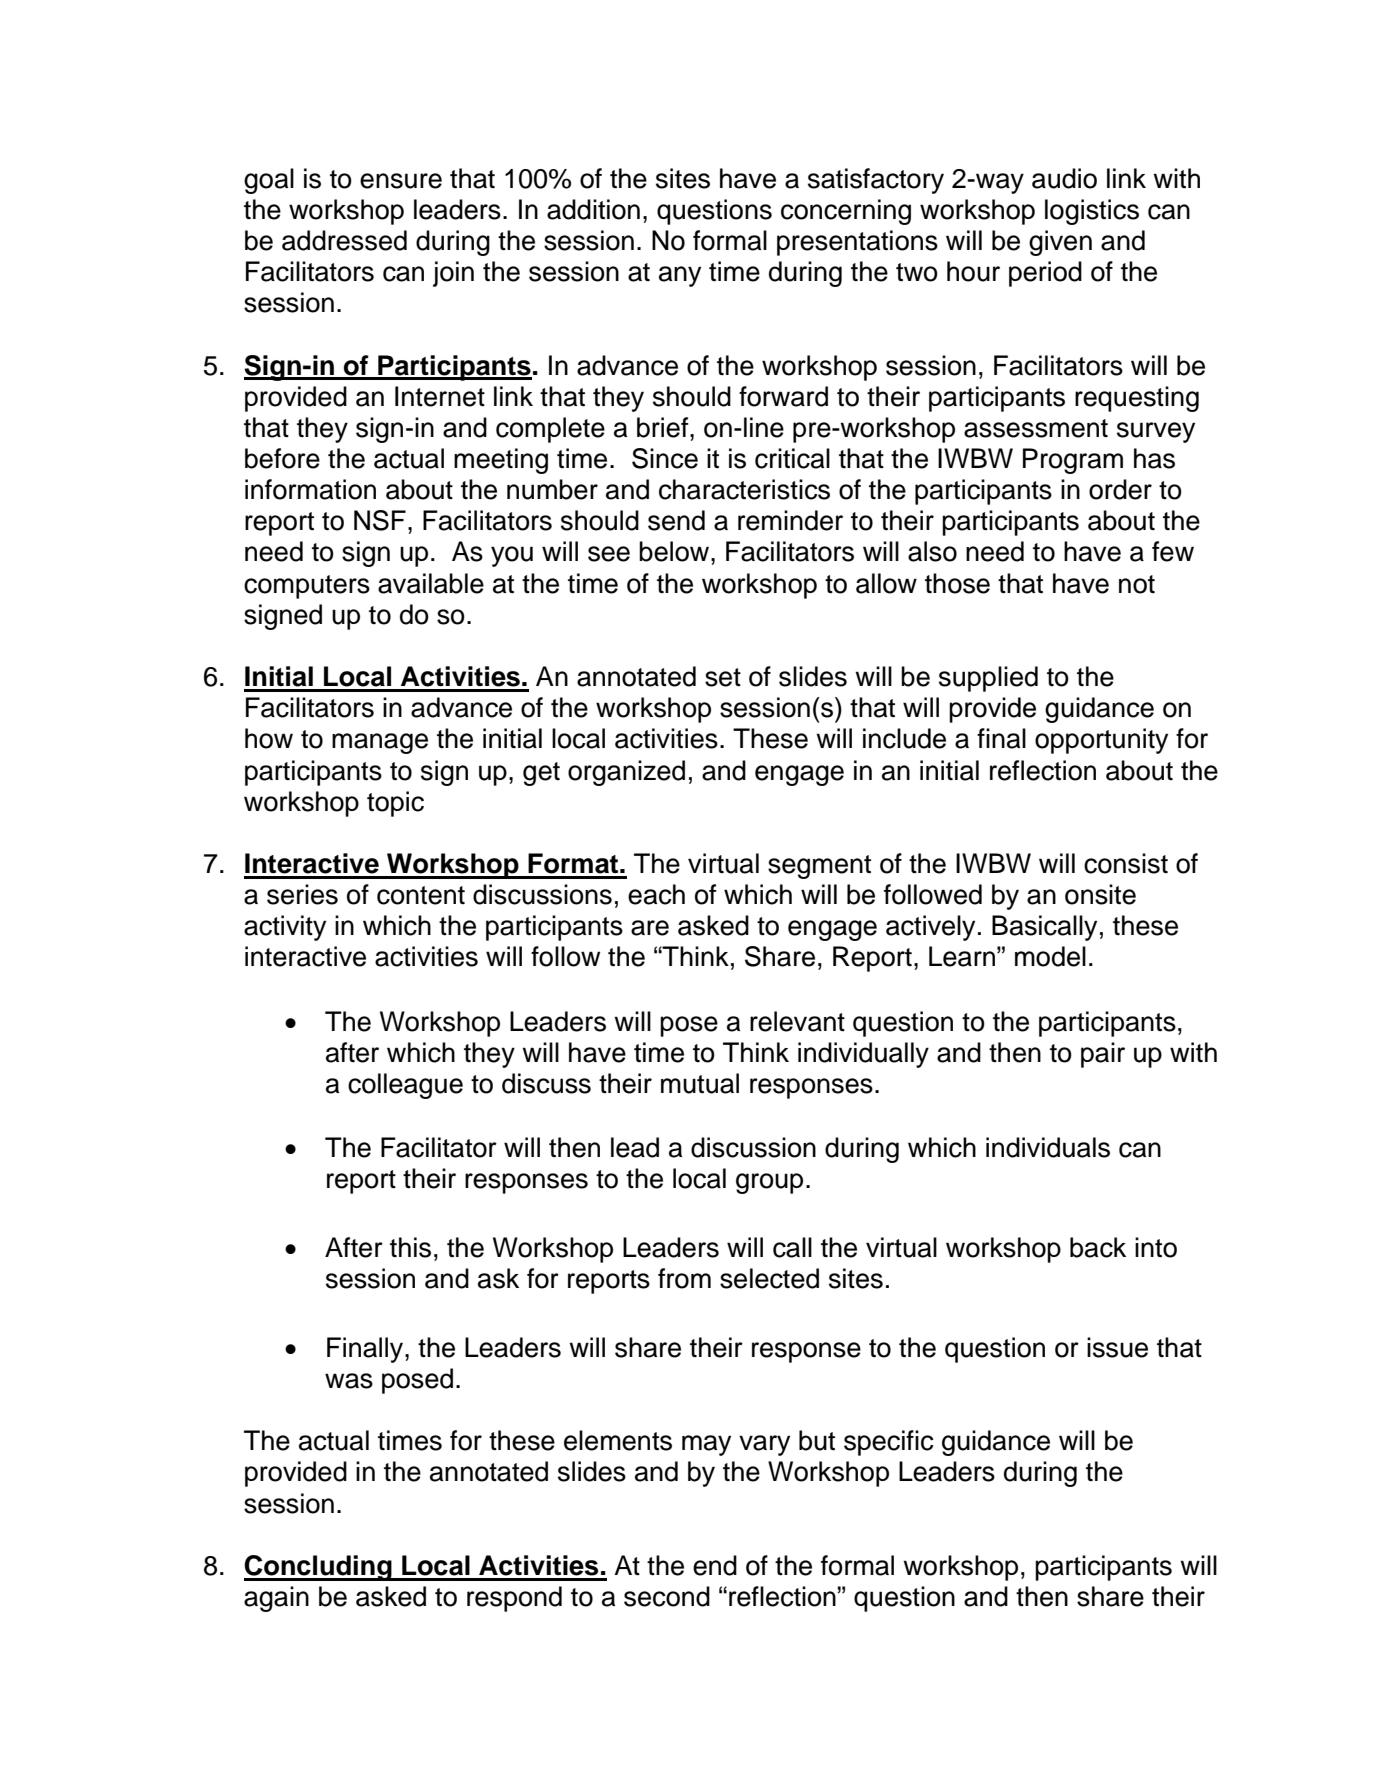 This screenshot has width=1382, height=1788. Describe the element at coordinates (656, 894) in the screenshot. I see `each` at that location.
